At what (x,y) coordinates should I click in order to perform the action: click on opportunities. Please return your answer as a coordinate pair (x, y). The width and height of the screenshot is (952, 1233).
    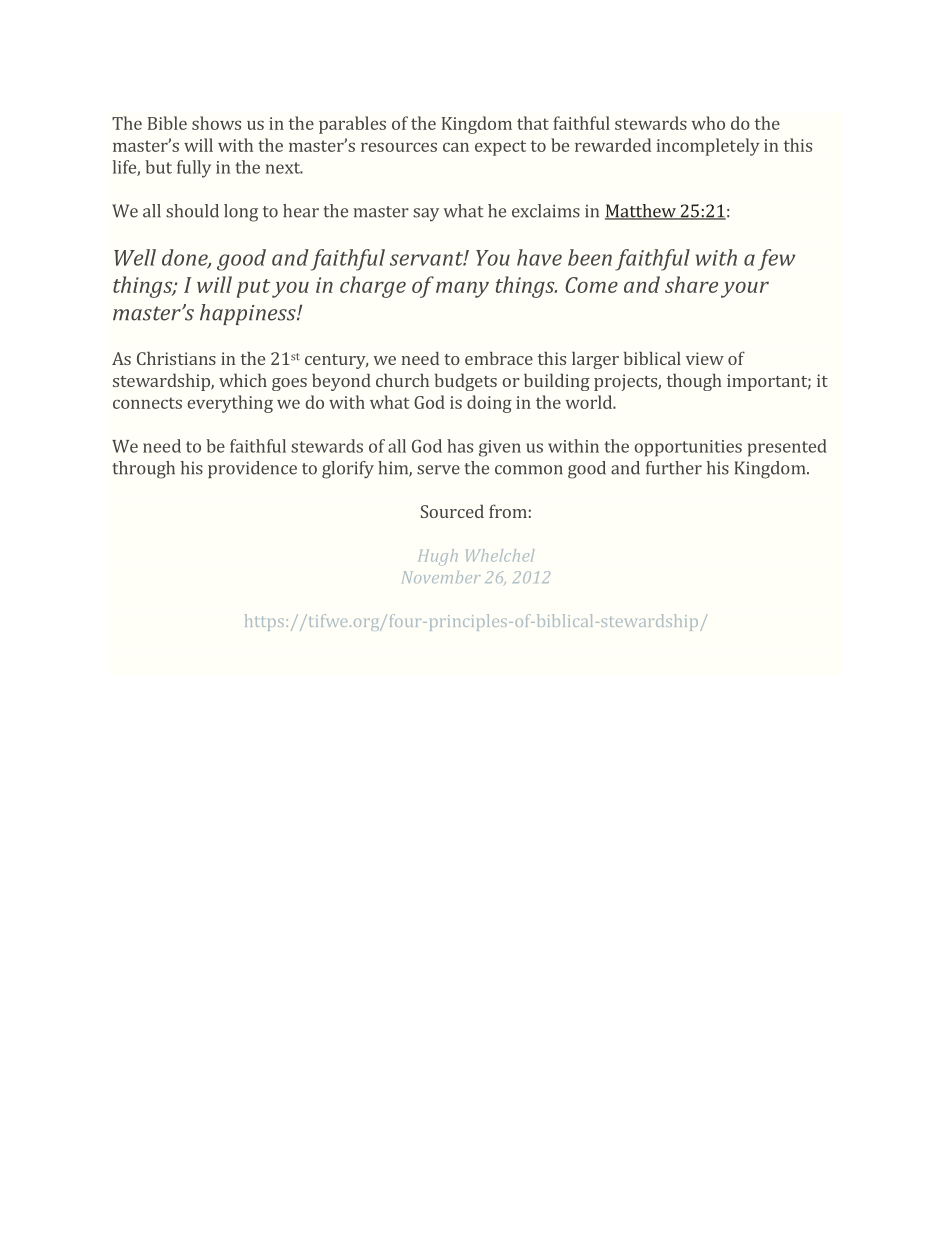
    Looking at the image, I should click on (688, 448).
